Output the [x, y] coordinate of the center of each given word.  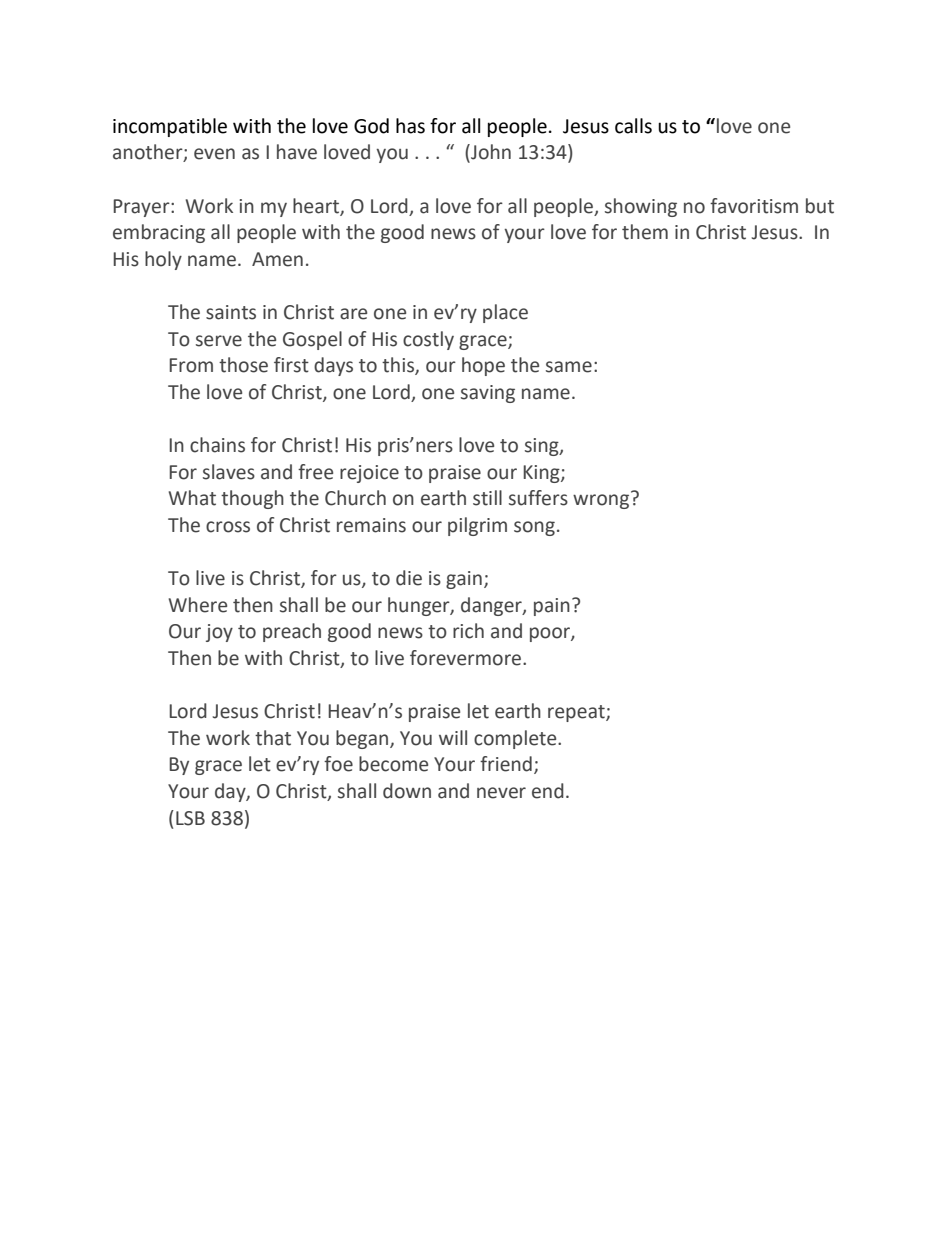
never [501, 793]
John [490, 153]
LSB [190, 818]
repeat [577, 713]
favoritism [754, 206]
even [214, 154]
